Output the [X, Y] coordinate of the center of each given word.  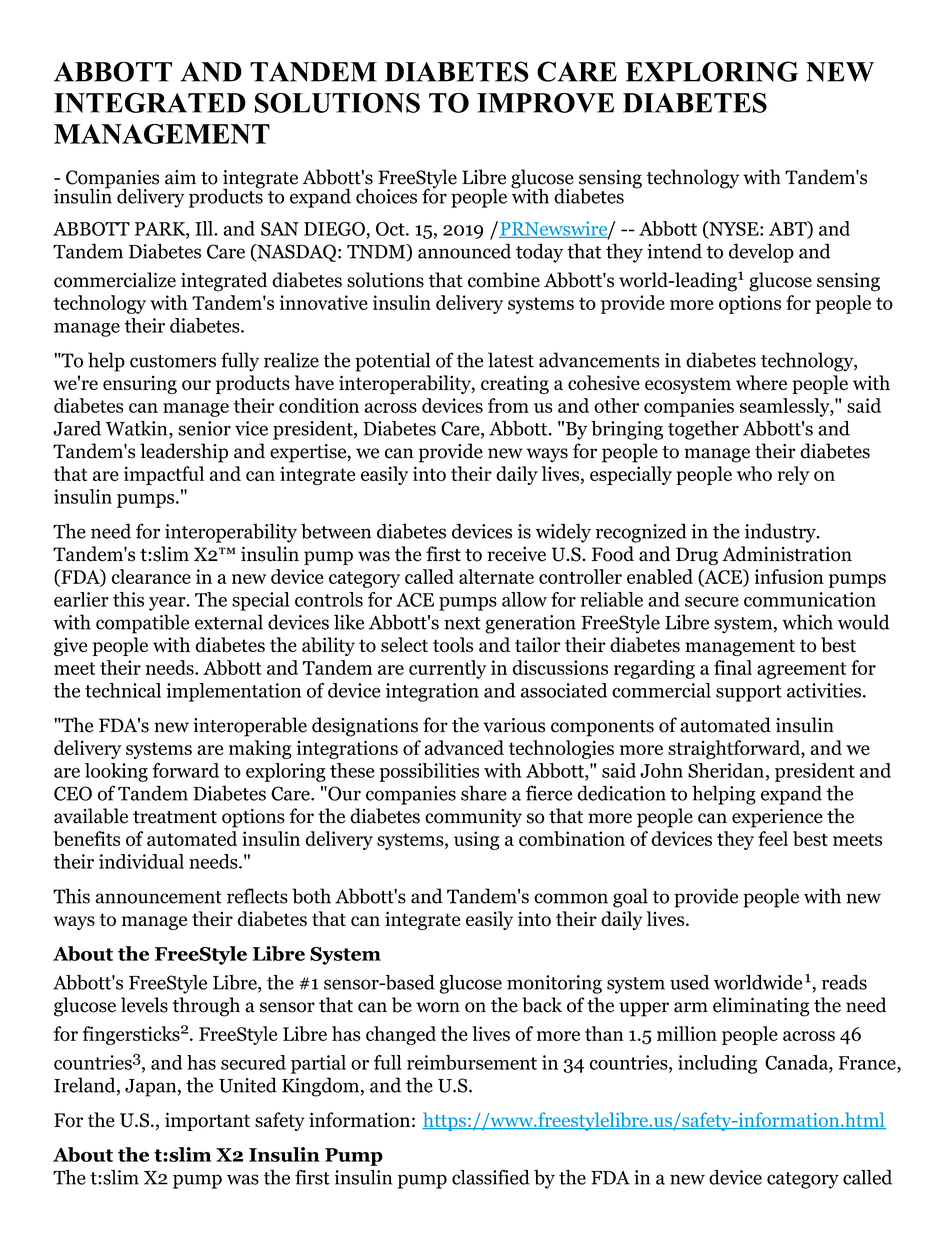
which [807, 622]
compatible [142, 624]
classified [491, 1177]
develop [761, 253]
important [207, 1121]
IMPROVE [545, 103]
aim [180, 177]
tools [453, 645]
